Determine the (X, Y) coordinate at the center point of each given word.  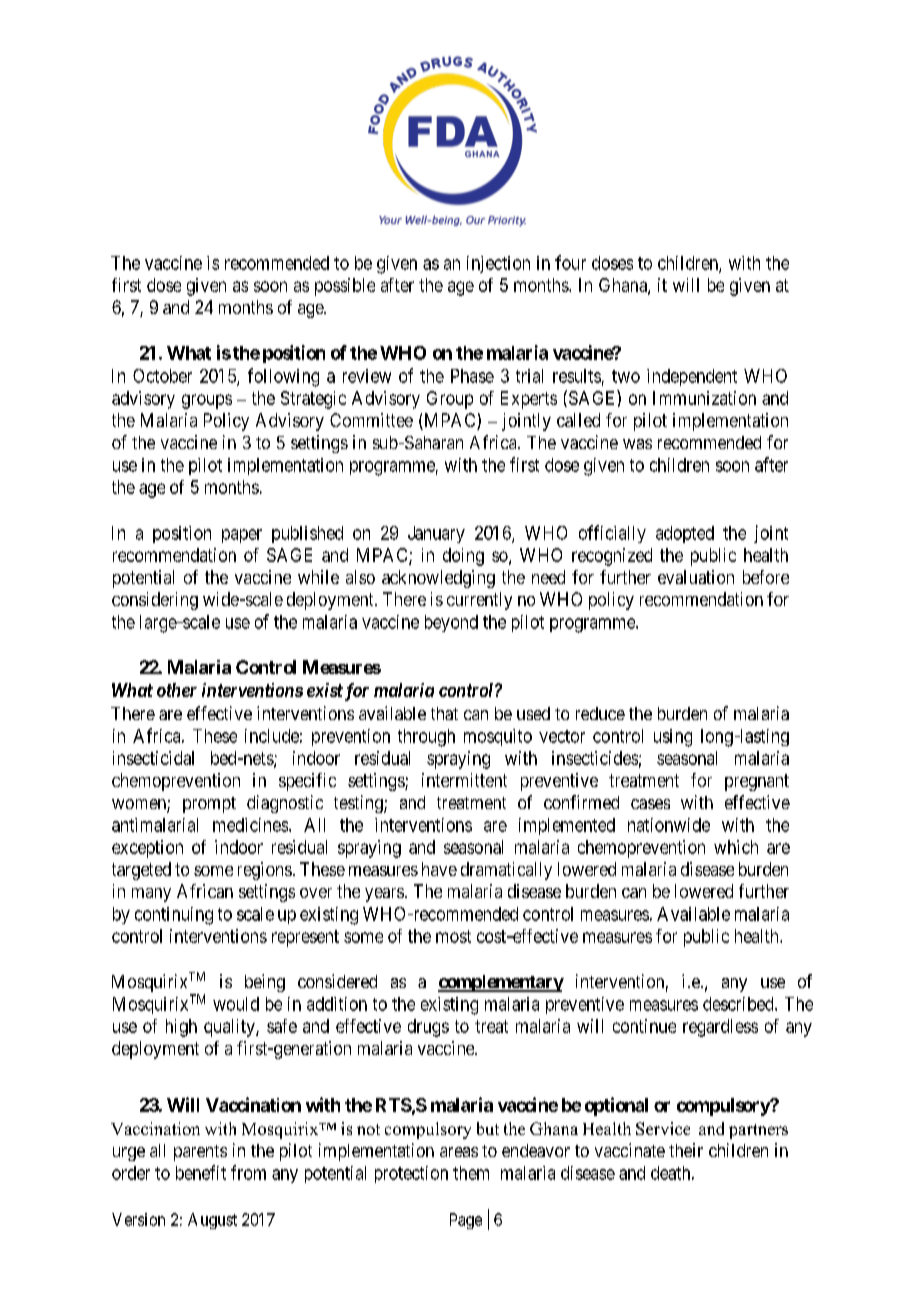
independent (692, 377)
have (439, 869)
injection (498, 264)
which (736, 847)
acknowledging (438, 579)
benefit (201, 1172)
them (471, 1173)
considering (155, 601)
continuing (174, 916)
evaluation (696, 577)
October (162, 376)
